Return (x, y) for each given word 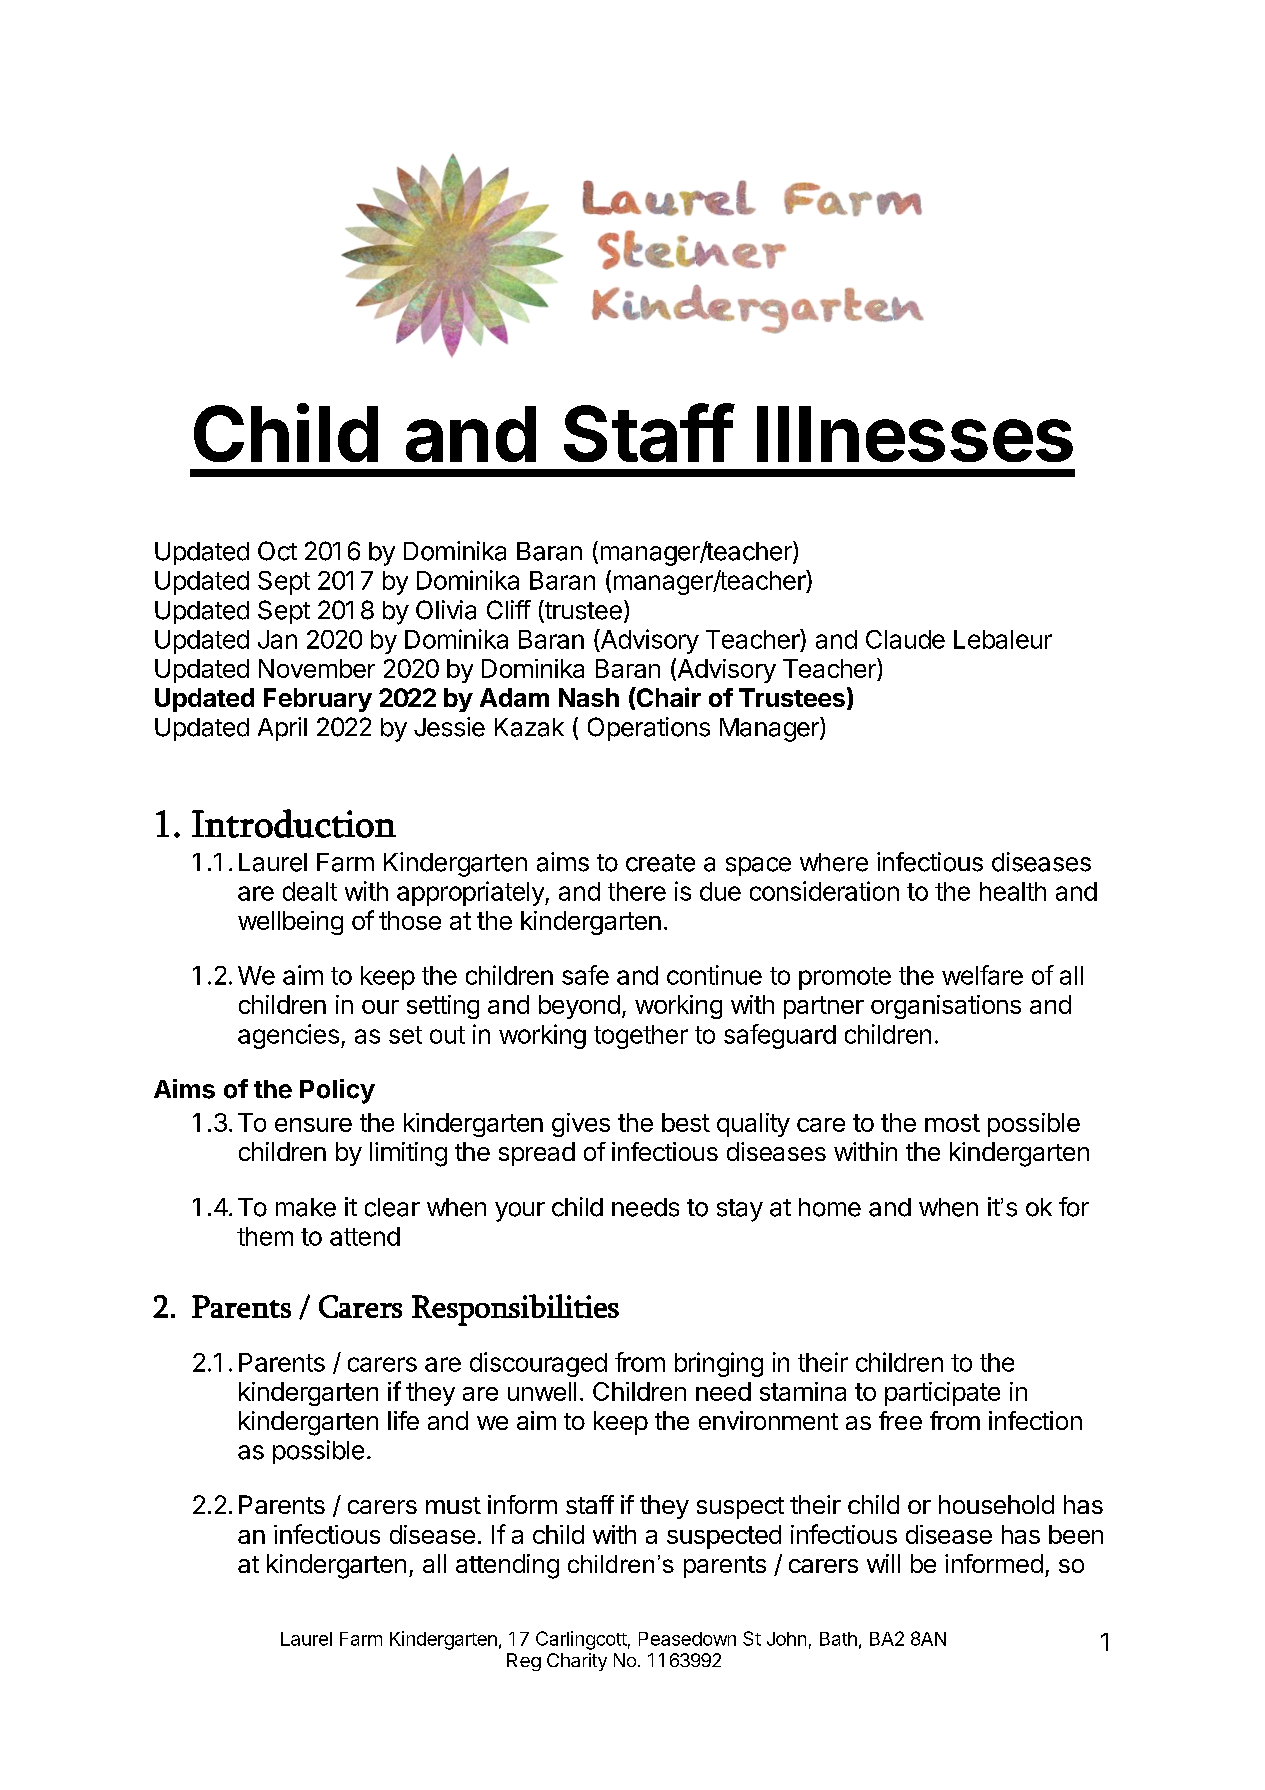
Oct (277, 551)
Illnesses (915, 434)
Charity (577, 1662)
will (883, 1563)
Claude (905, 639)
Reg (524, 1662)
